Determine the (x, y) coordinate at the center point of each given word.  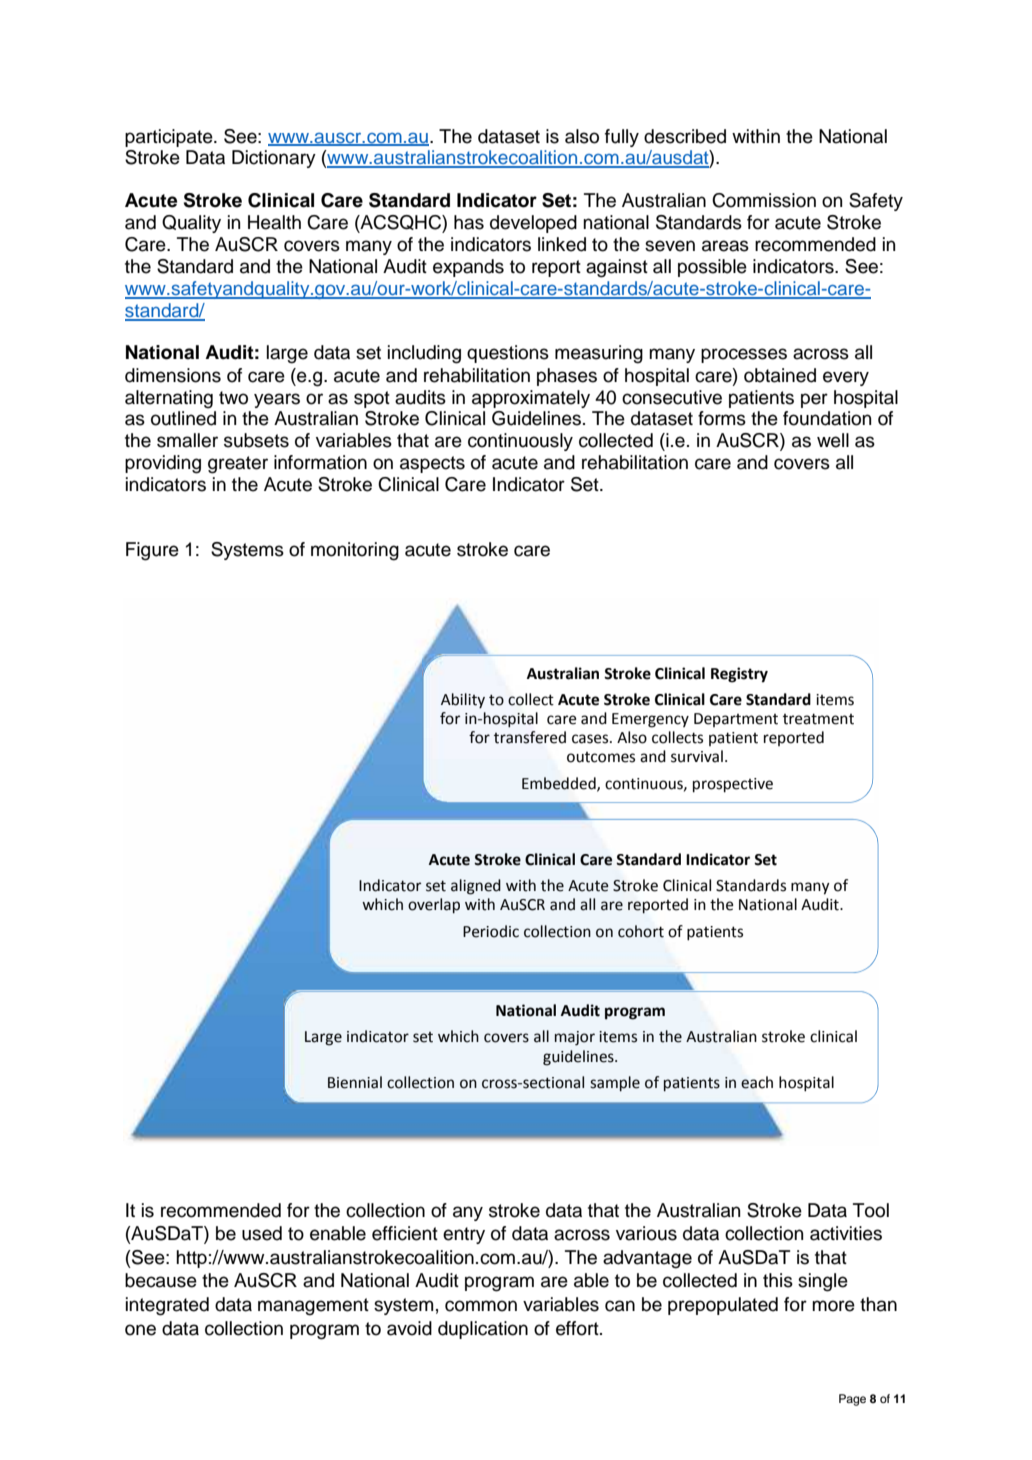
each (757, 1082)
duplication (483, 1330)
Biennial (355, 1082)
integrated (167, 1306)
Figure (152, 551)
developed (533, 224)
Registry (739, 675)
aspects (432, 464)
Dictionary (274, 159)
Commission (764, 200)
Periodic (491, 931)
